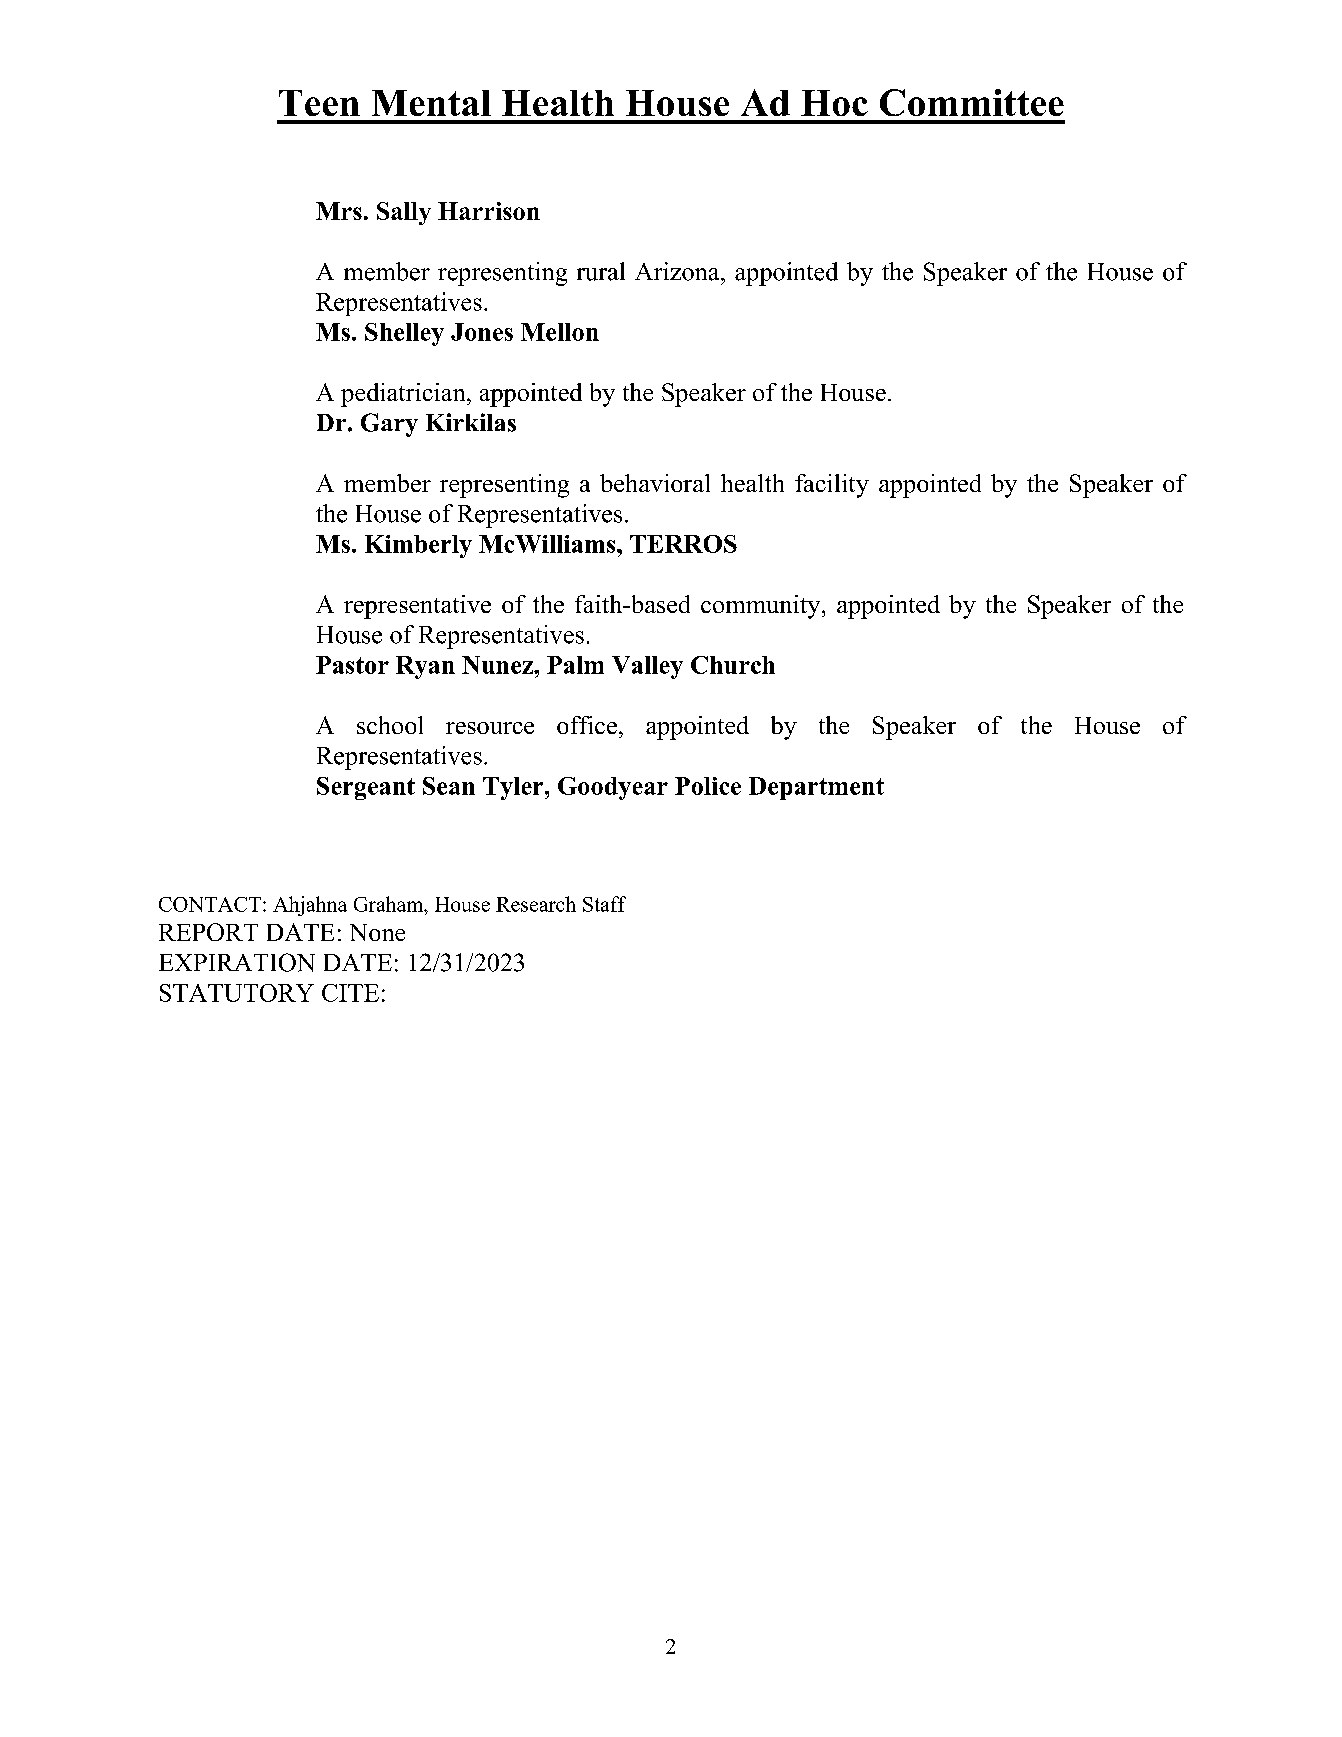 This screenshot has height=1737, width=1342. Describe the element at coordinates (832, 486) in the screenshot. I see `facility` at that location.
